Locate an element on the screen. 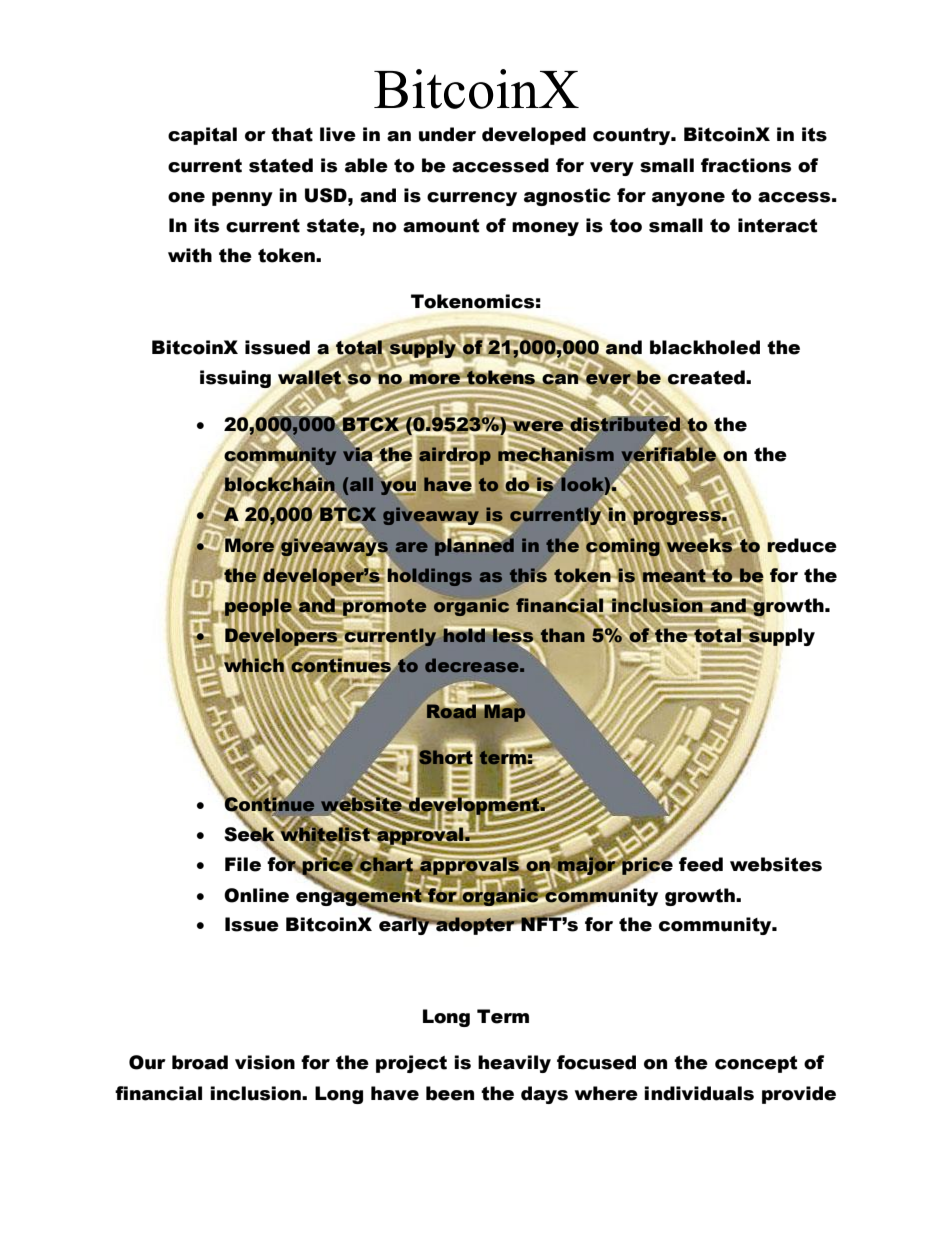  are is located at coordinates (412, 547).
